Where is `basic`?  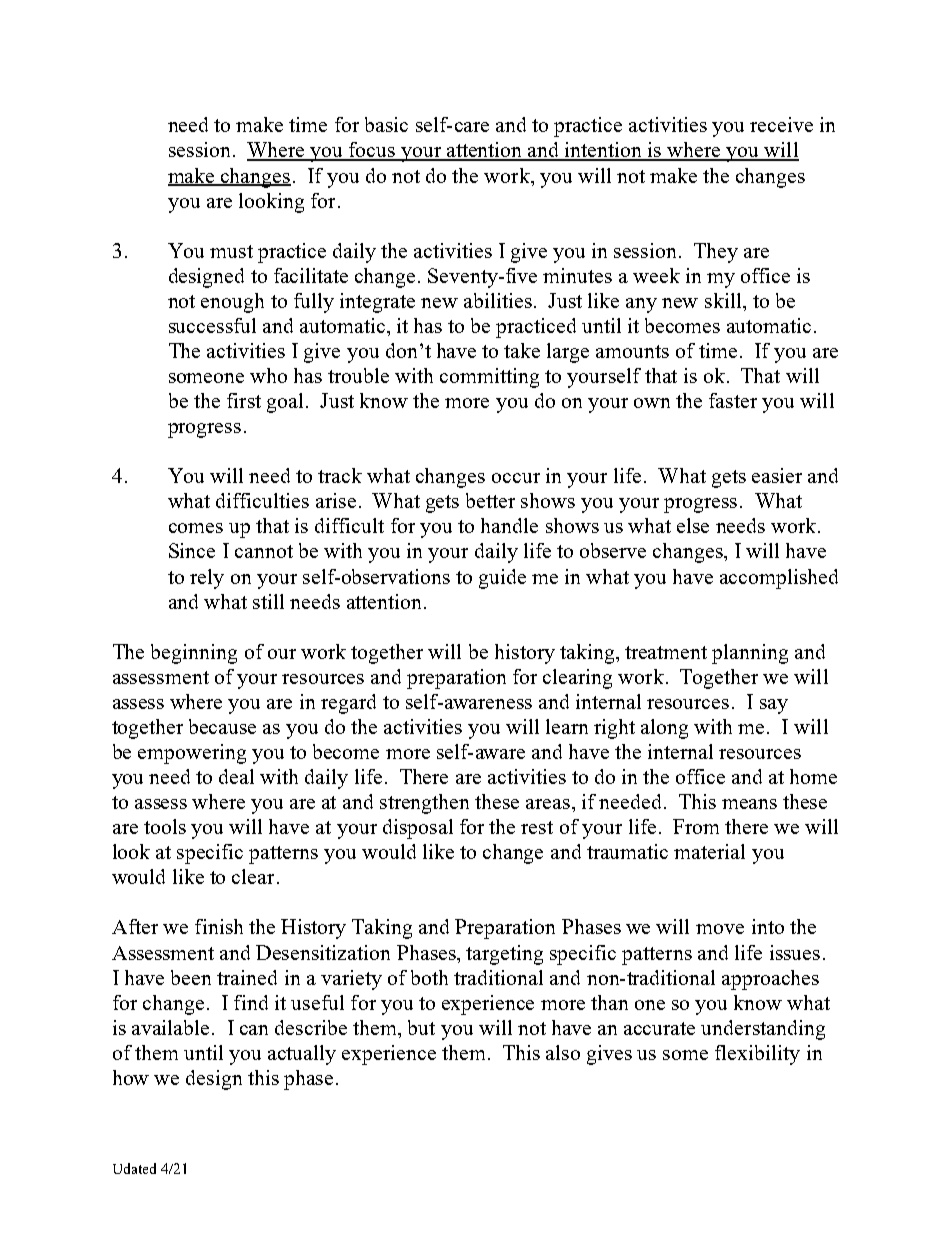
basic is located at coordinates (386, 124).
